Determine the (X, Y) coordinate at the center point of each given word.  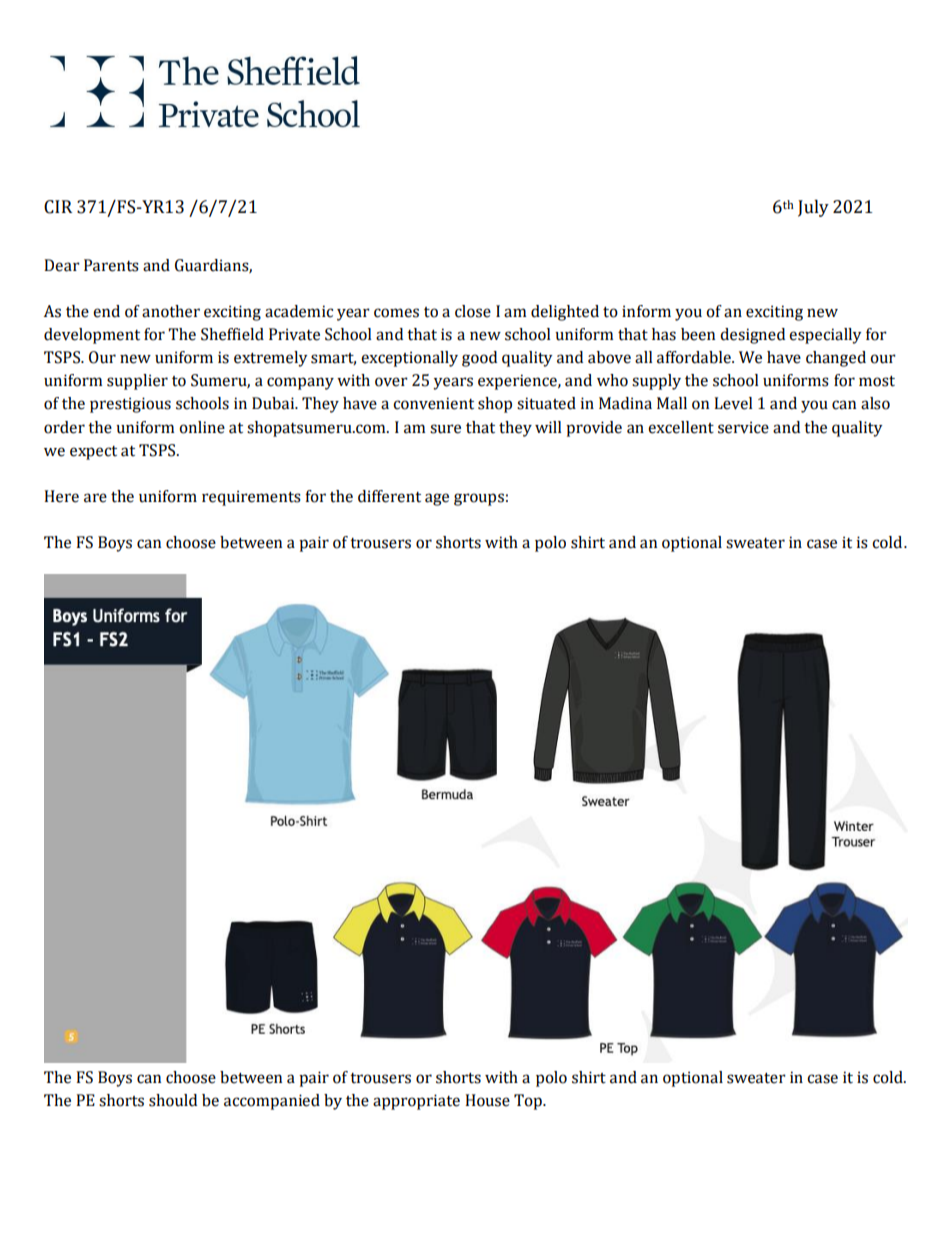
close (473, 311)
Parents (111, 265)
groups (479, 499)
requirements (251, 498)
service (743, 427)
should (173, 1100)
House (487, 1100)
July (813, 208)
